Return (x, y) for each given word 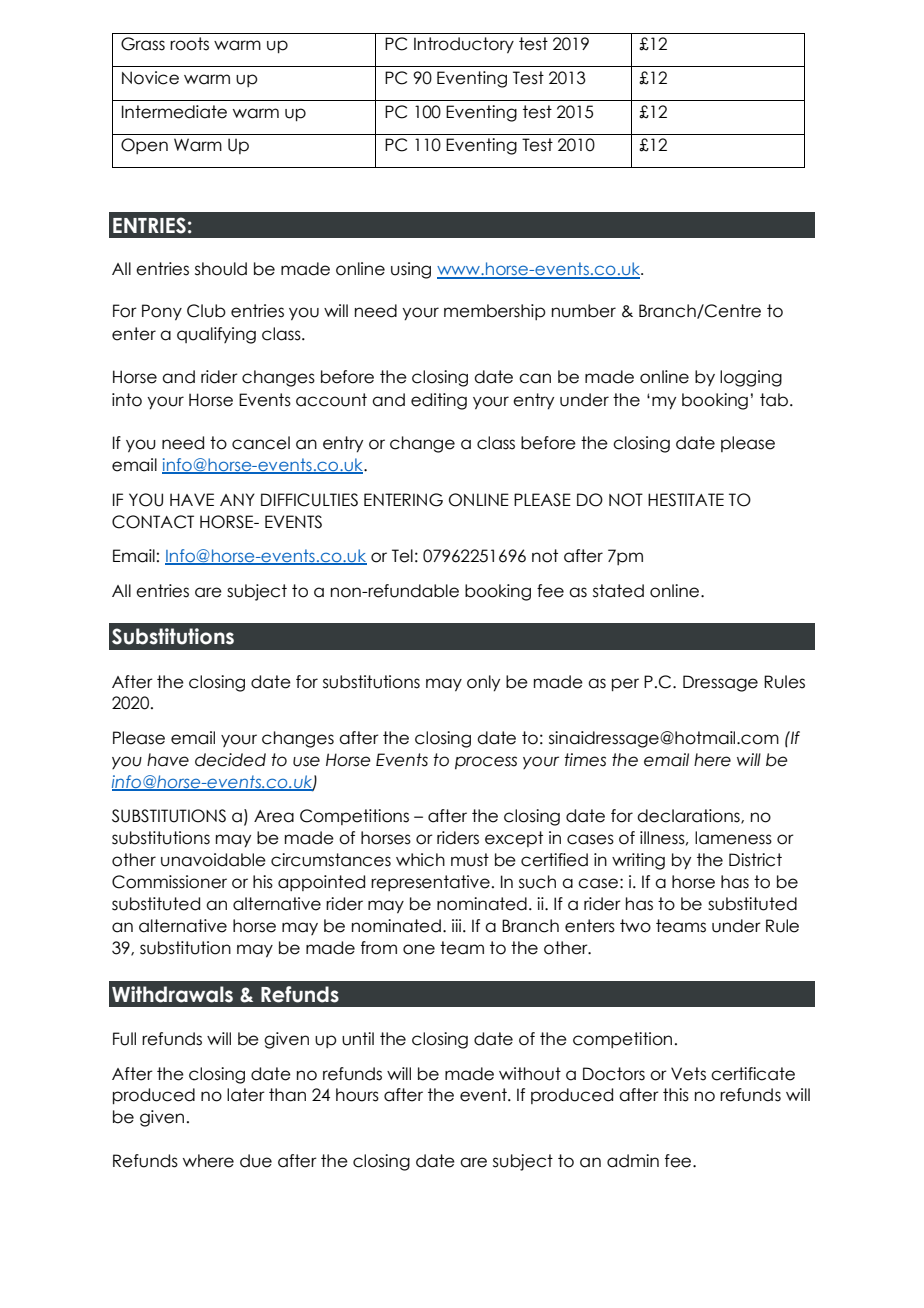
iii (458, 925)
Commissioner (169, 882)
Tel (402, 556)
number (584, 311)
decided (230, 760)
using (411, 270)
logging (751, 378)
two (635, 926)
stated (618, 591)
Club (206, 311)
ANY (237, 499)
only (483, 683)
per (625, 684)
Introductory (464, 45)
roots (189, 44)
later (246, 1095)
